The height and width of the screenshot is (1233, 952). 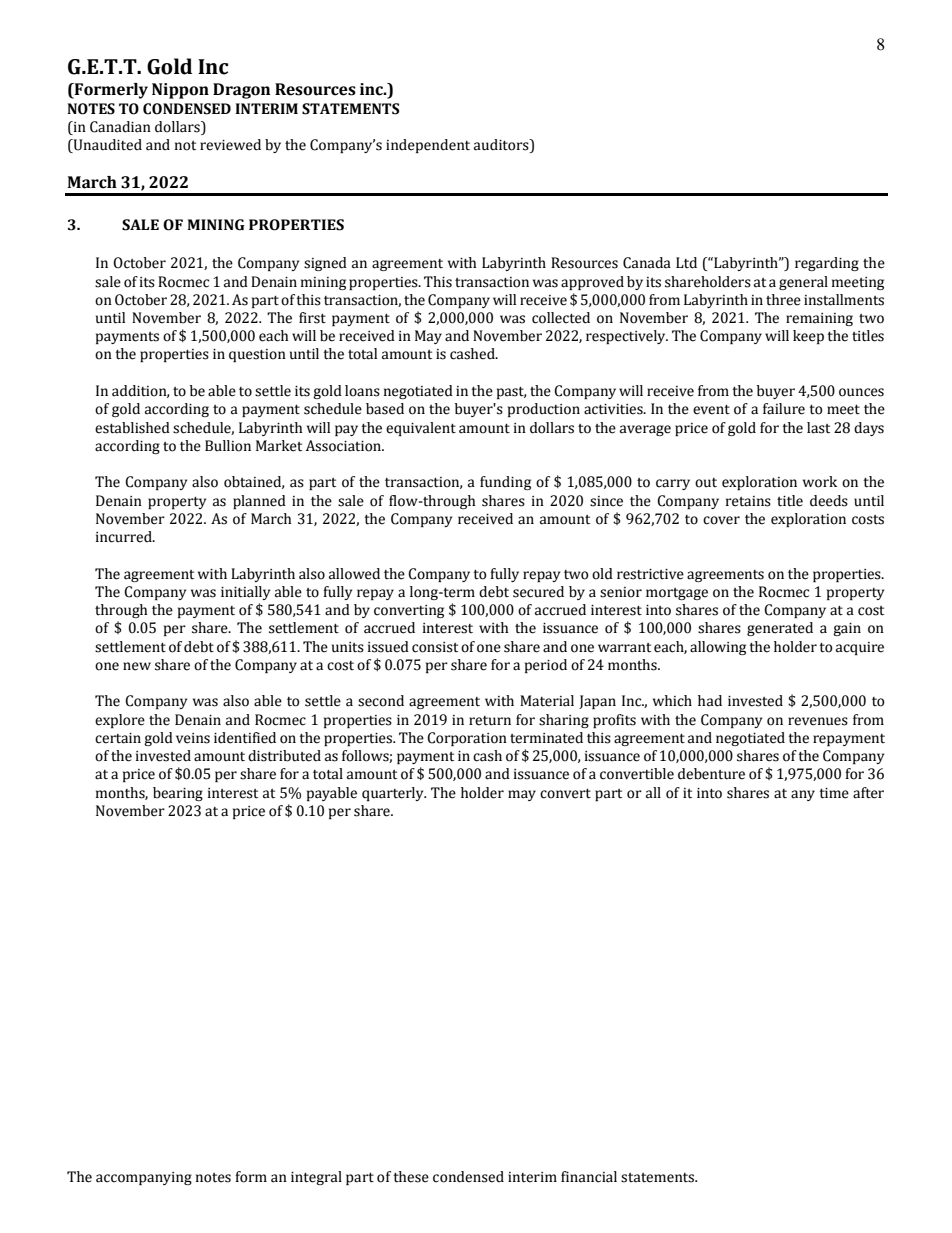 What do you see at coordinates (544, 410) in the screenshot?
I see `production` at bounding box center [544, 410].
